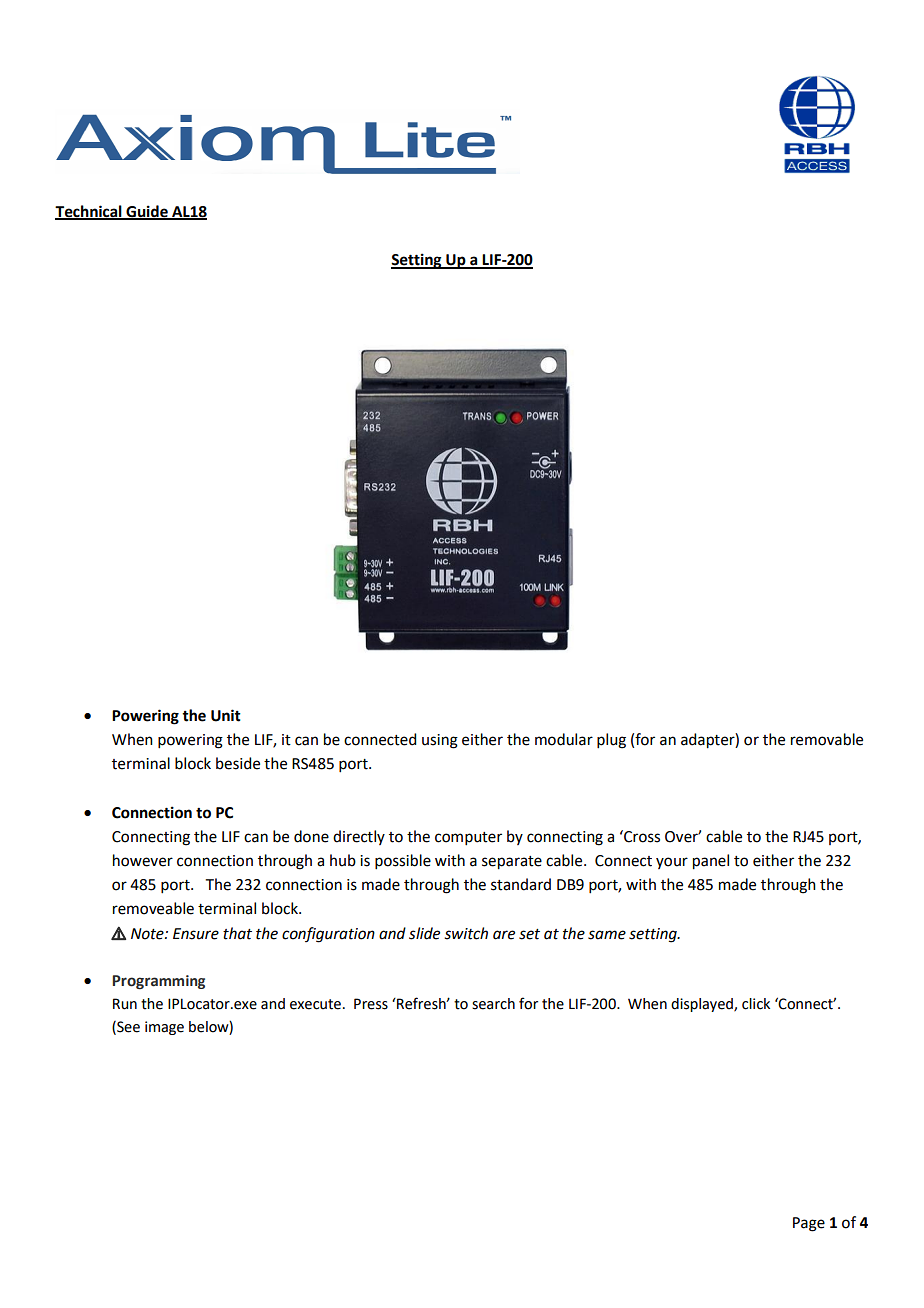  What do you see at coordinates (89, 212) in the screenshot?
I see `Technical` at bounding box center [89, 212].
